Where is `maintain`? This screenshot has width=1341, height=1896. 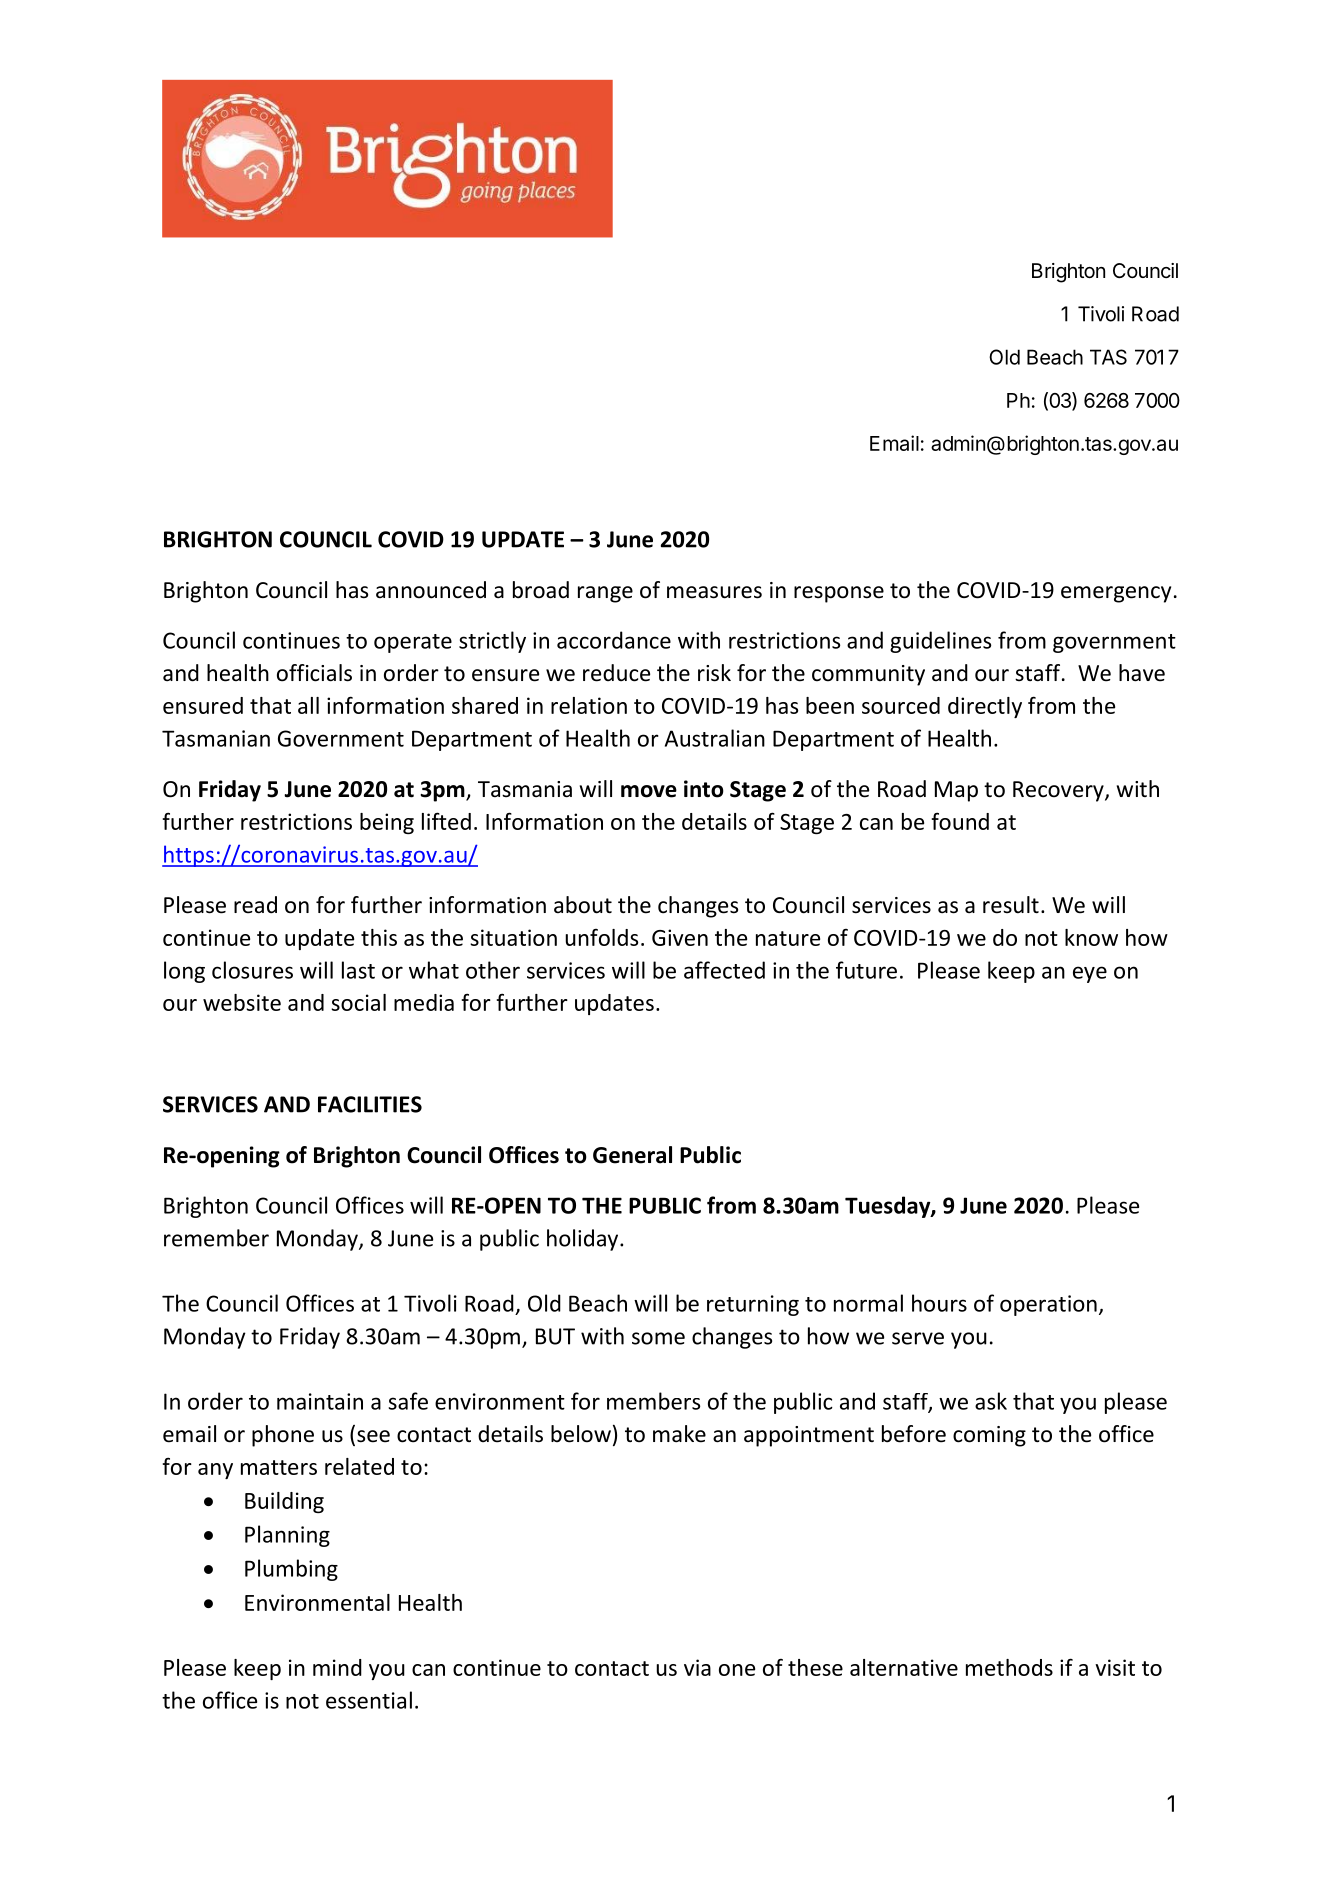
maintain is located at coordinates (320, 1401).
